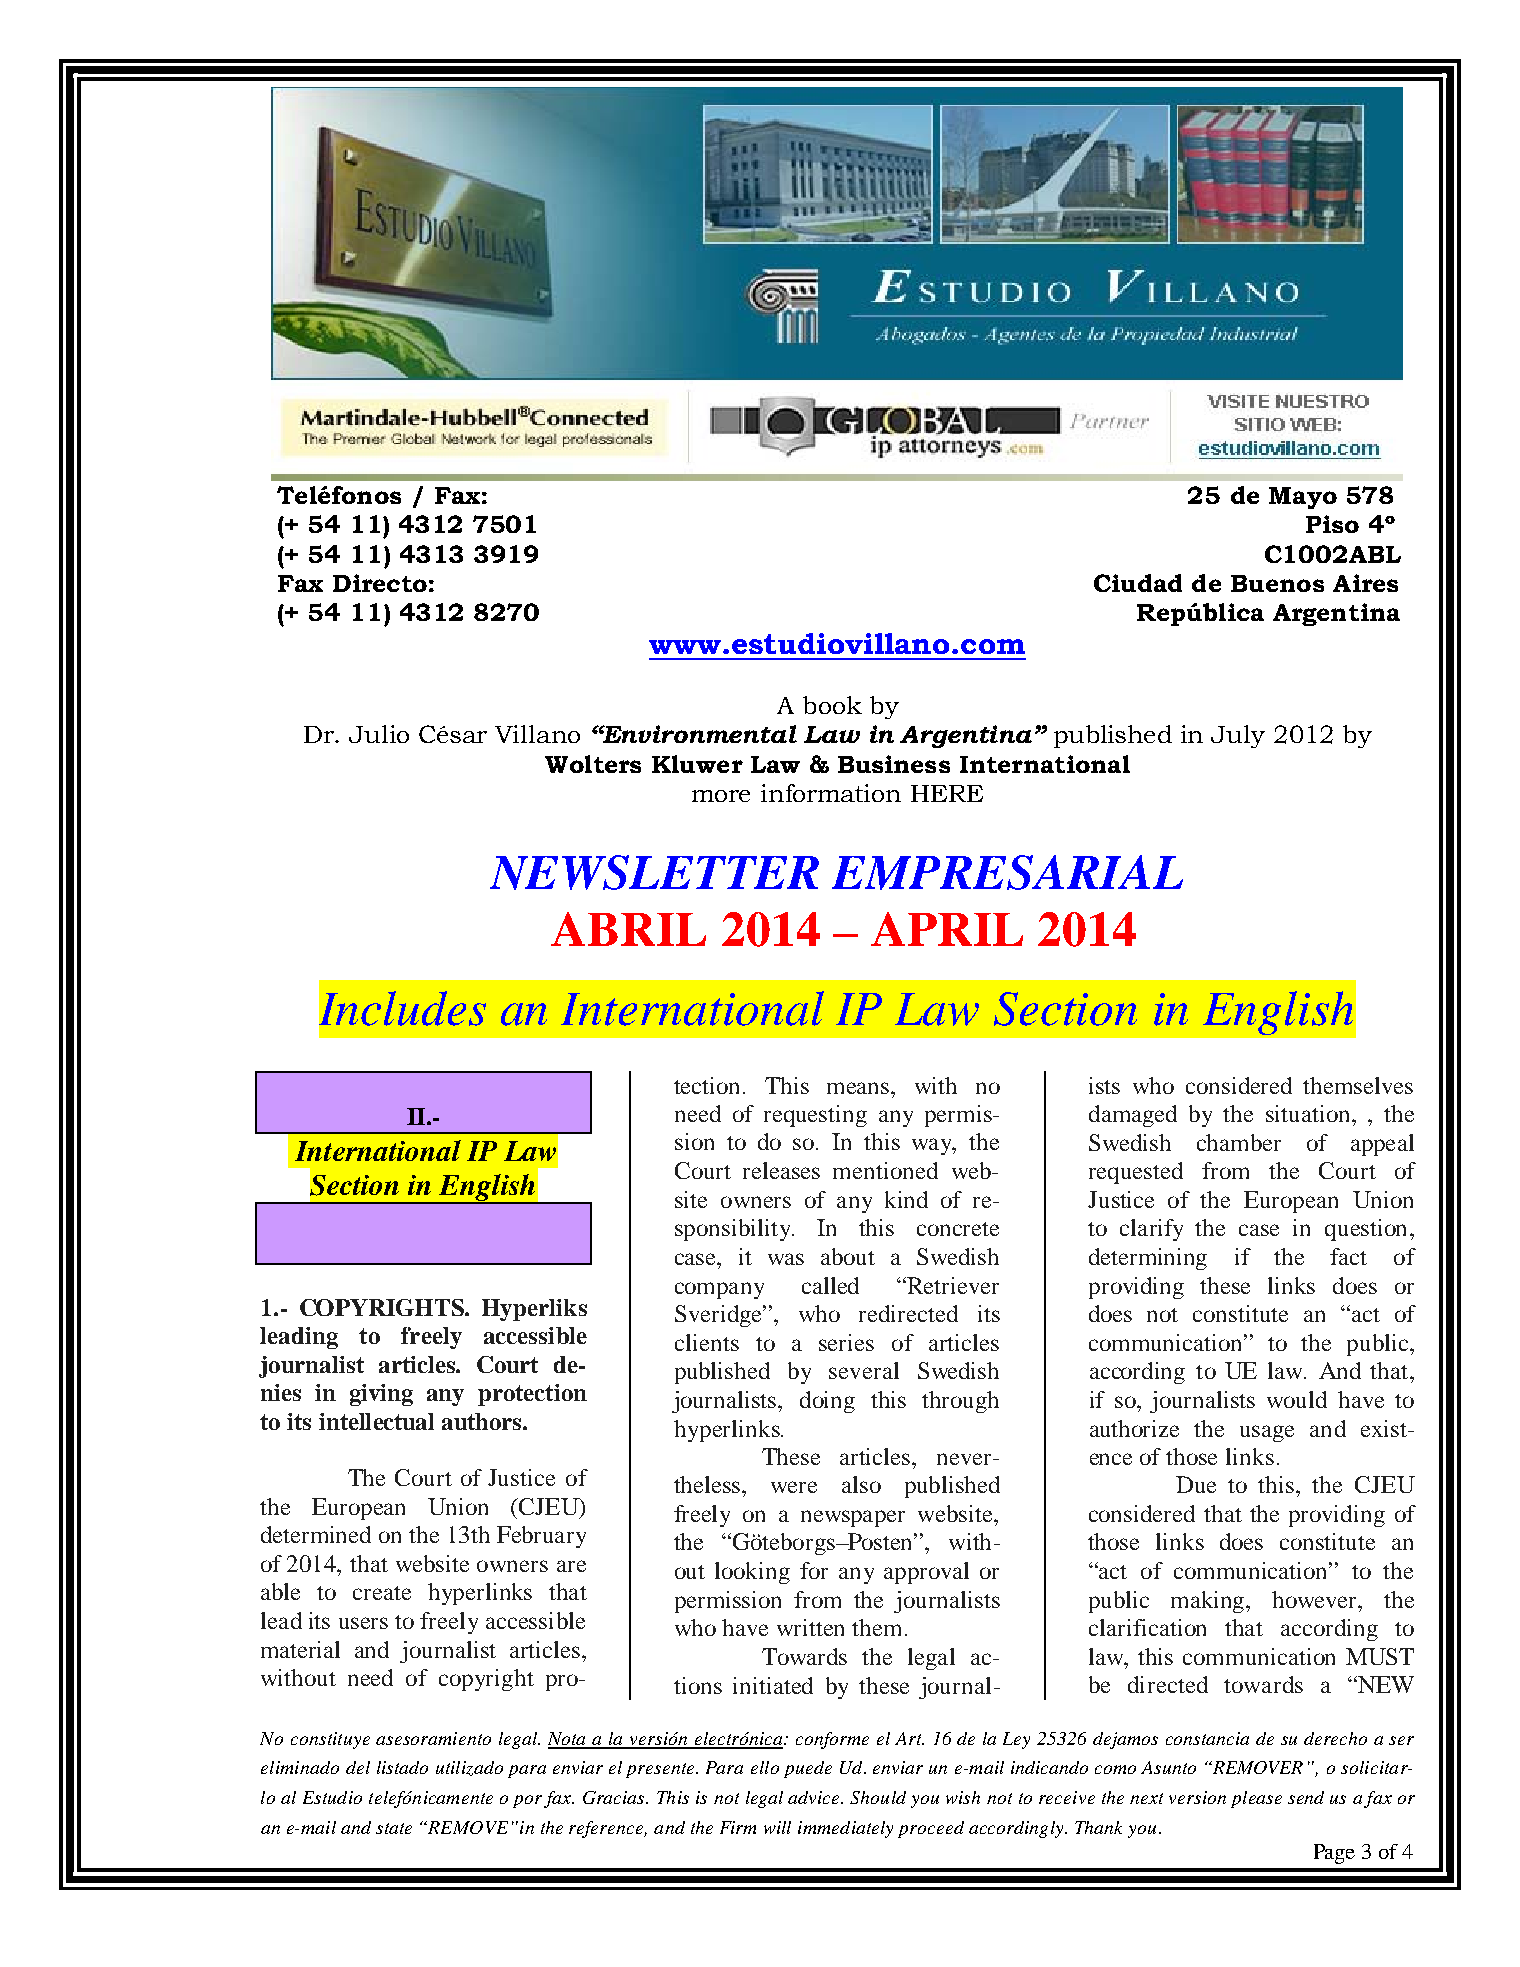  I want to click on state, so click(394, 1828).
